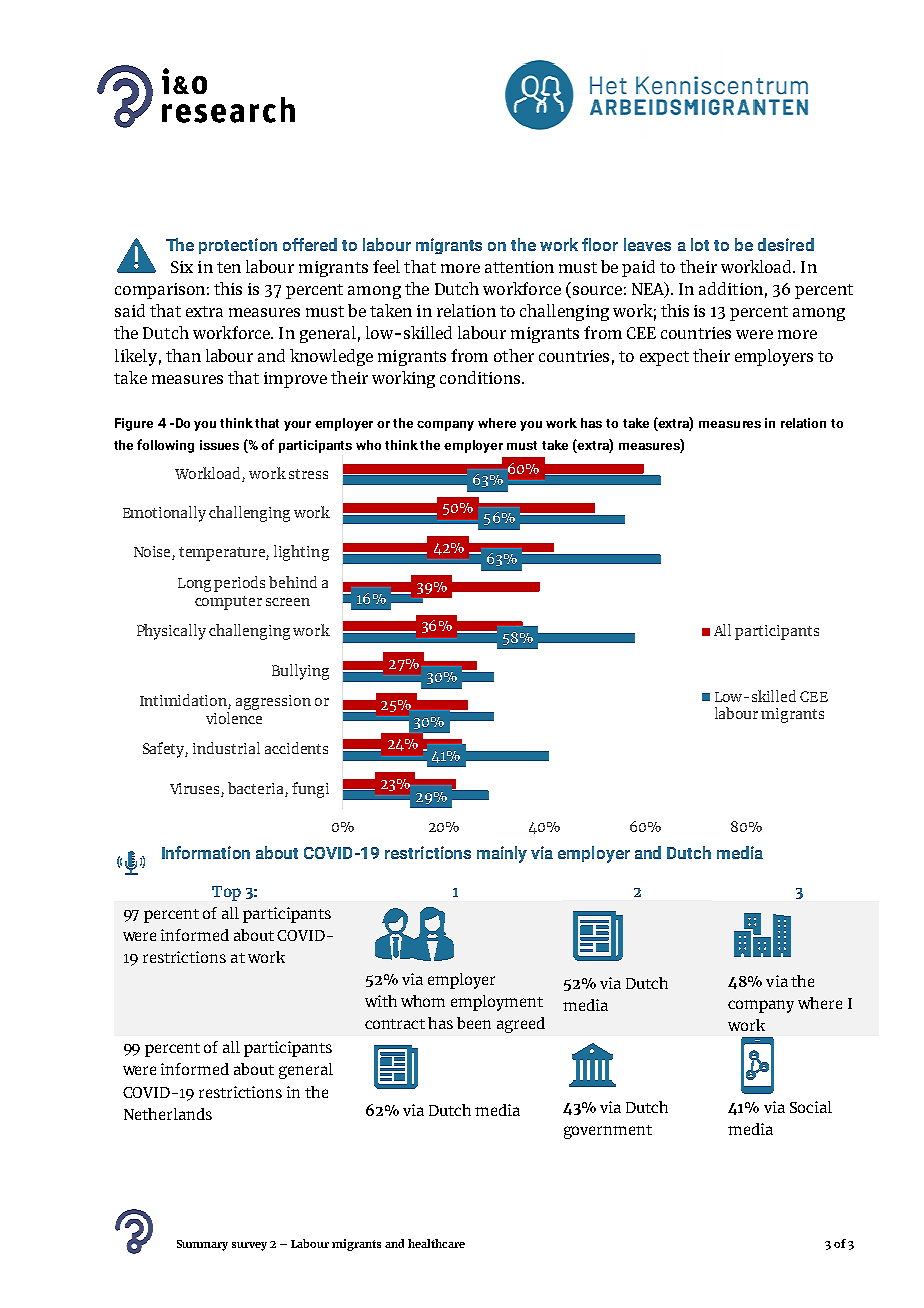 Image resolution: width=924 pixels, height=1308 pixels. I want to click on lot, so click(700, 244).
